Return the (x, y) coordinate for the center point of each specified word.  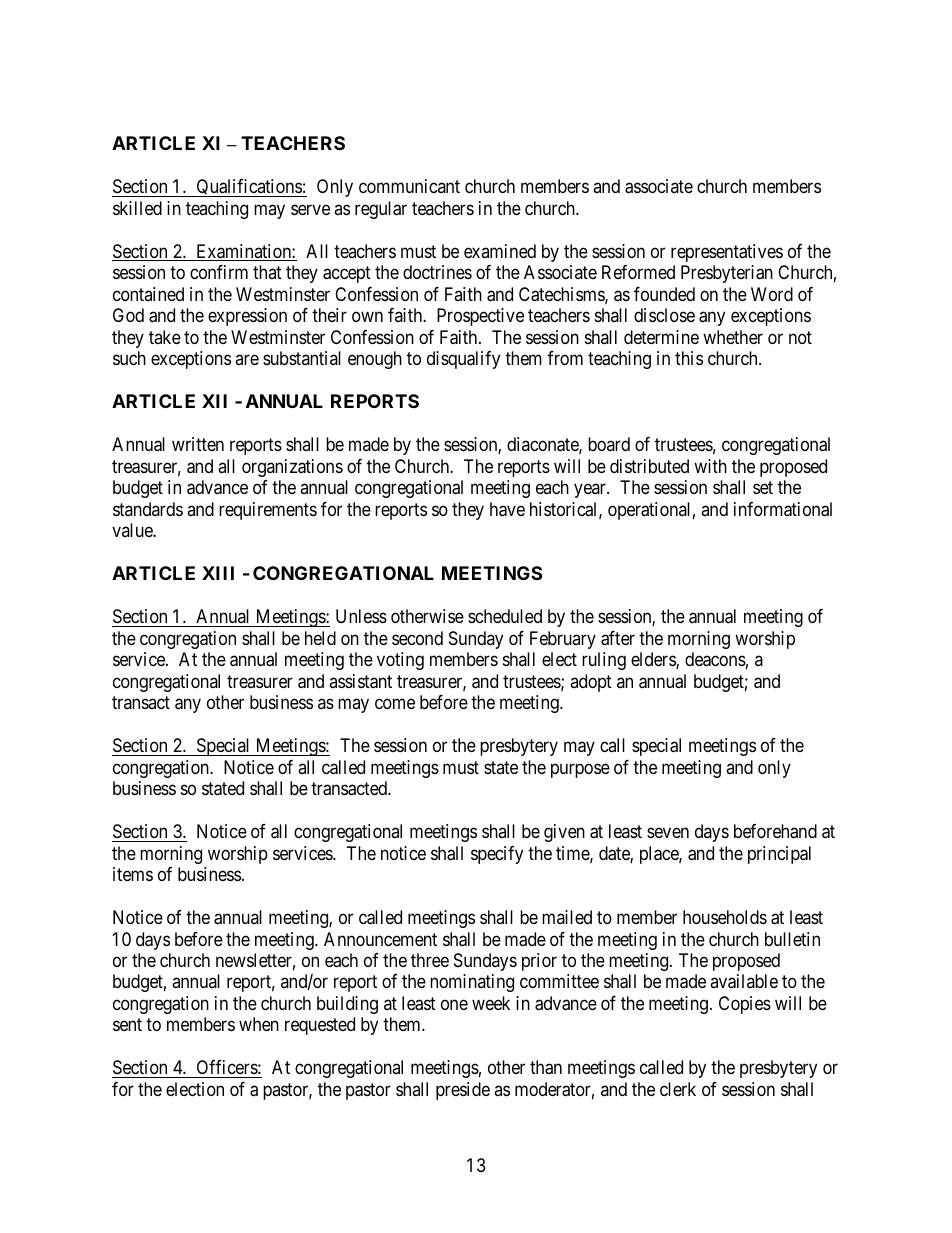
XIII (218, 573)
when (259, 1024)
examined (500, 251)
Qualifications (248, 188)
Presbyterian (727, 274)
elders (654, 660)
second (417, 638)
